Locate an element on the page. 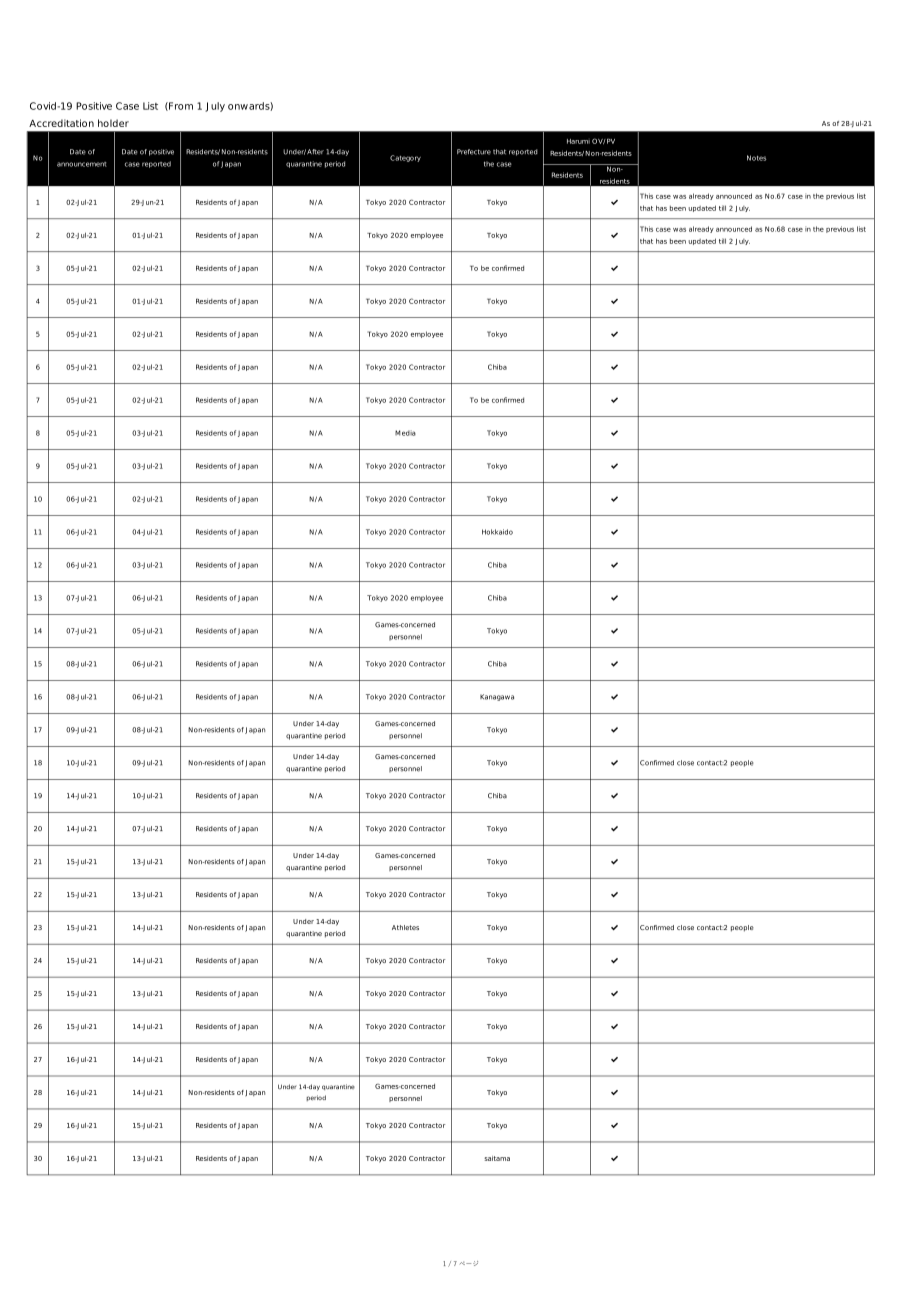 Image resolution: width=924 pixels, height=1308 pixels. Athletes is located at coordinates (405, 927).
